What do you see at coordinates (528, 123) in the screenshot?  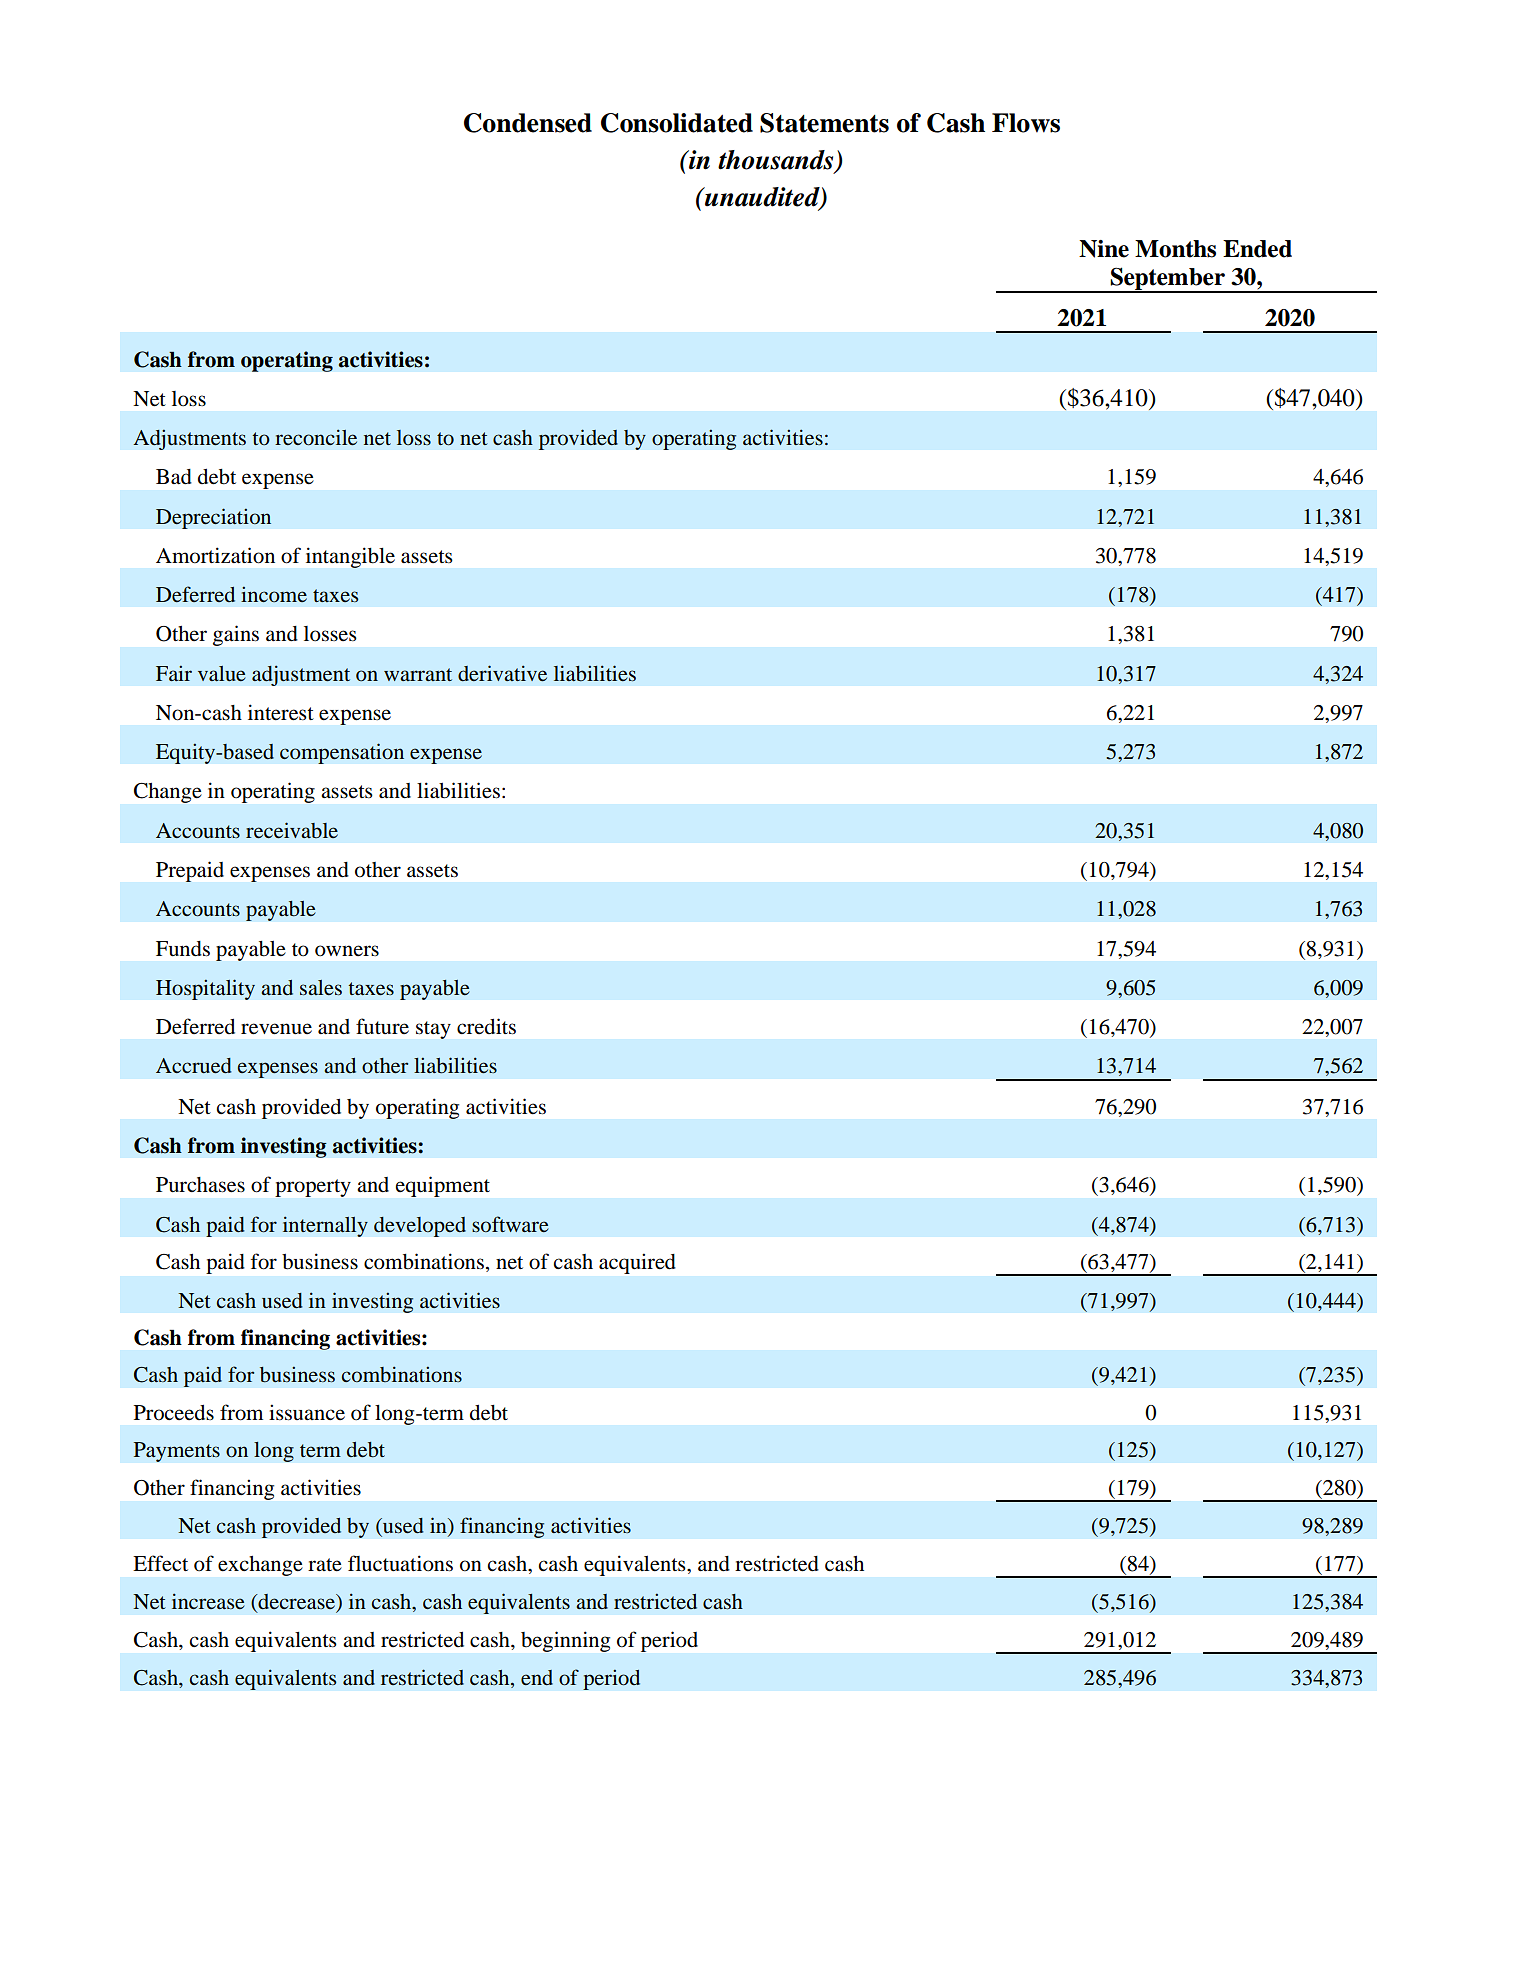 I see `Condensed` at bounding box center [528, 123].
